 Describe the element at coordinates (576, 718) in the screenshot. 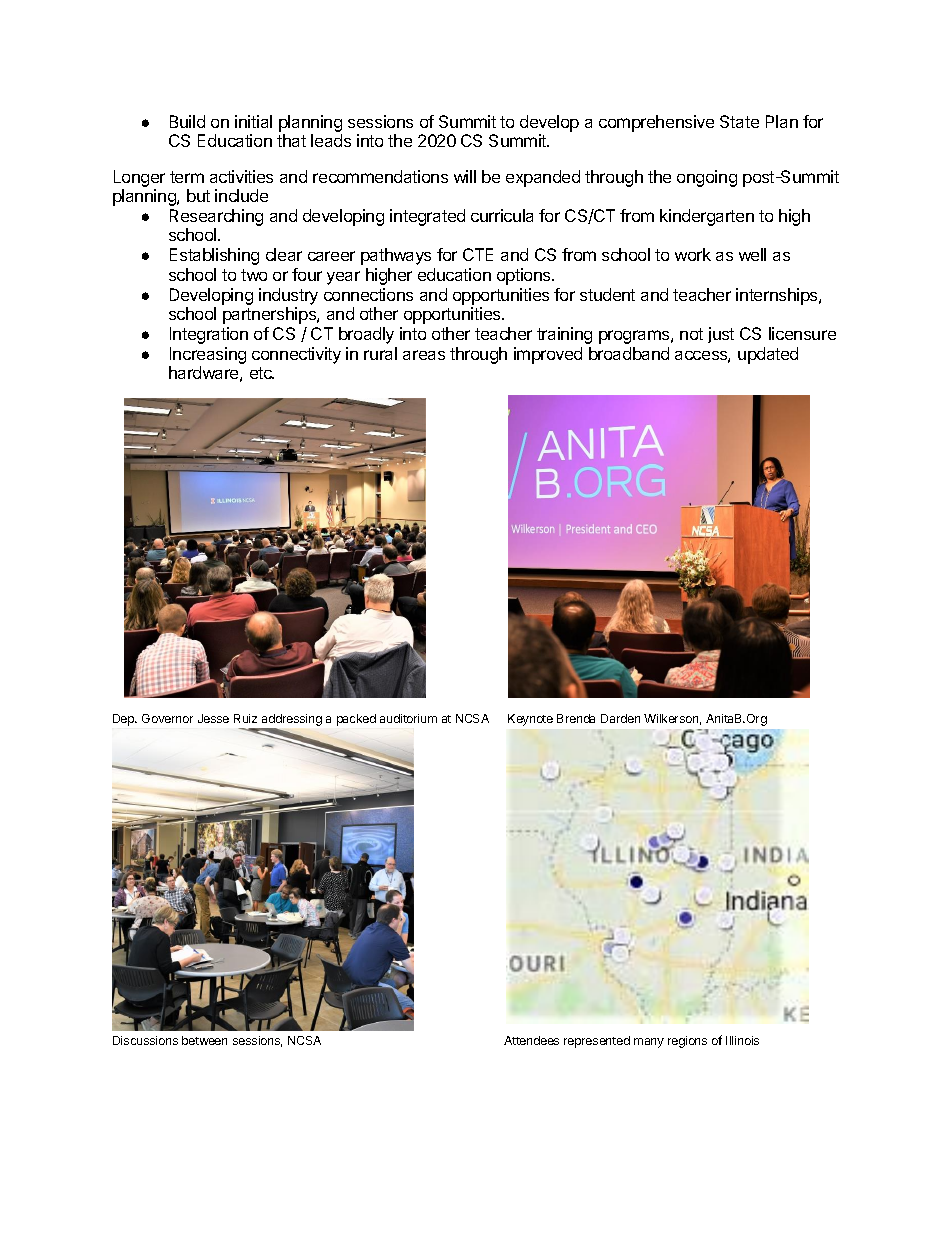

I see `Brenda` at that location.
